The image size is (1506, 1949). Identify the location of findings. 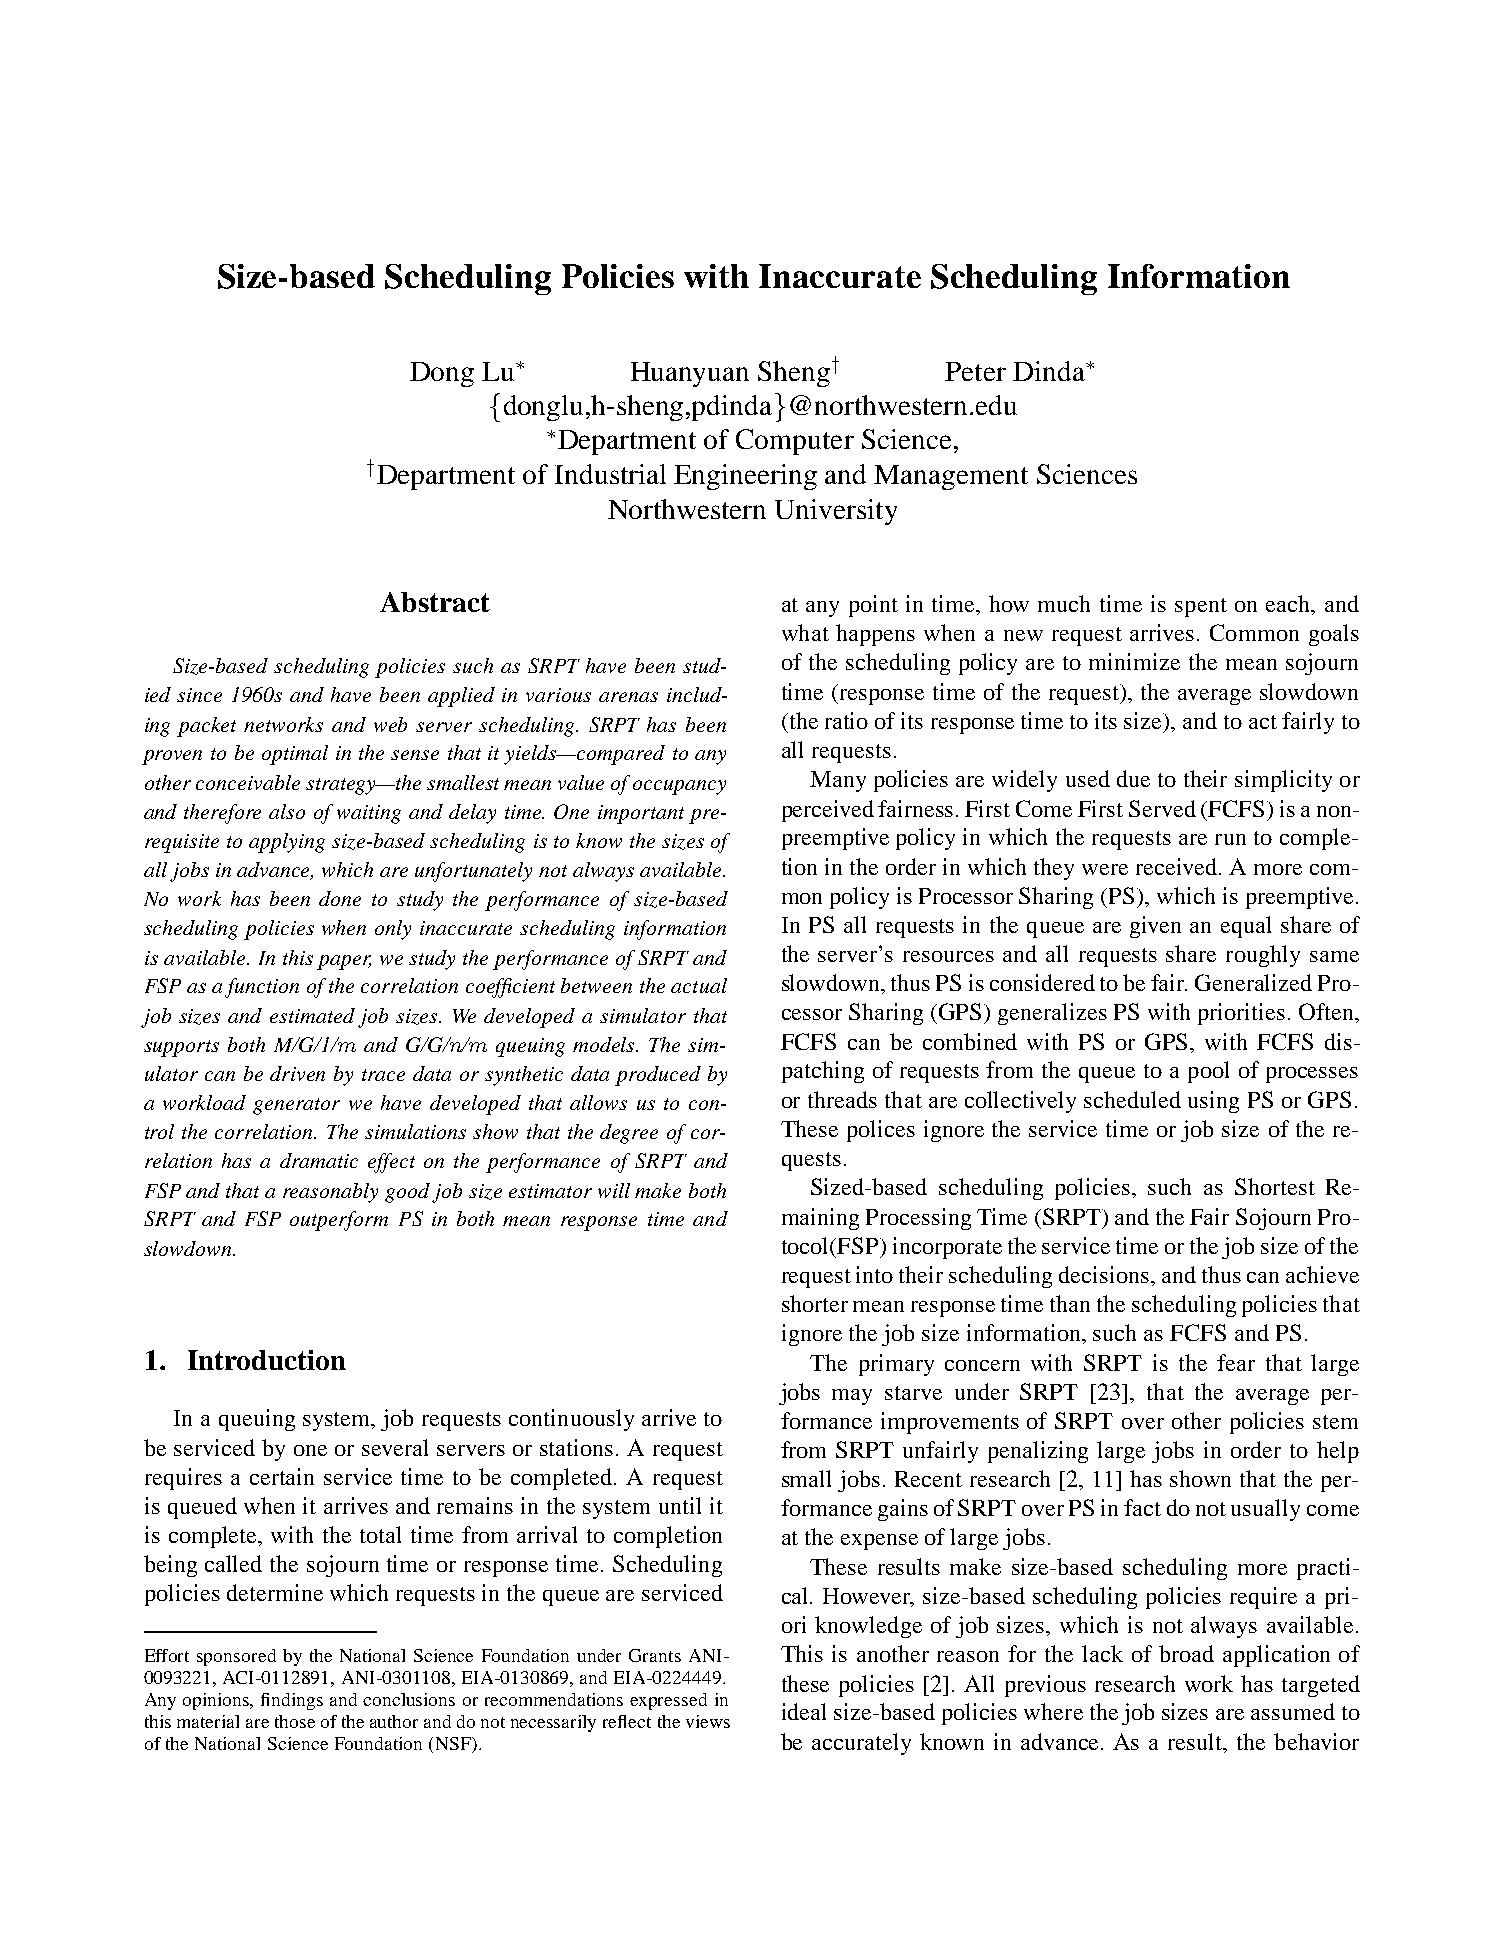
(292, 1701).
